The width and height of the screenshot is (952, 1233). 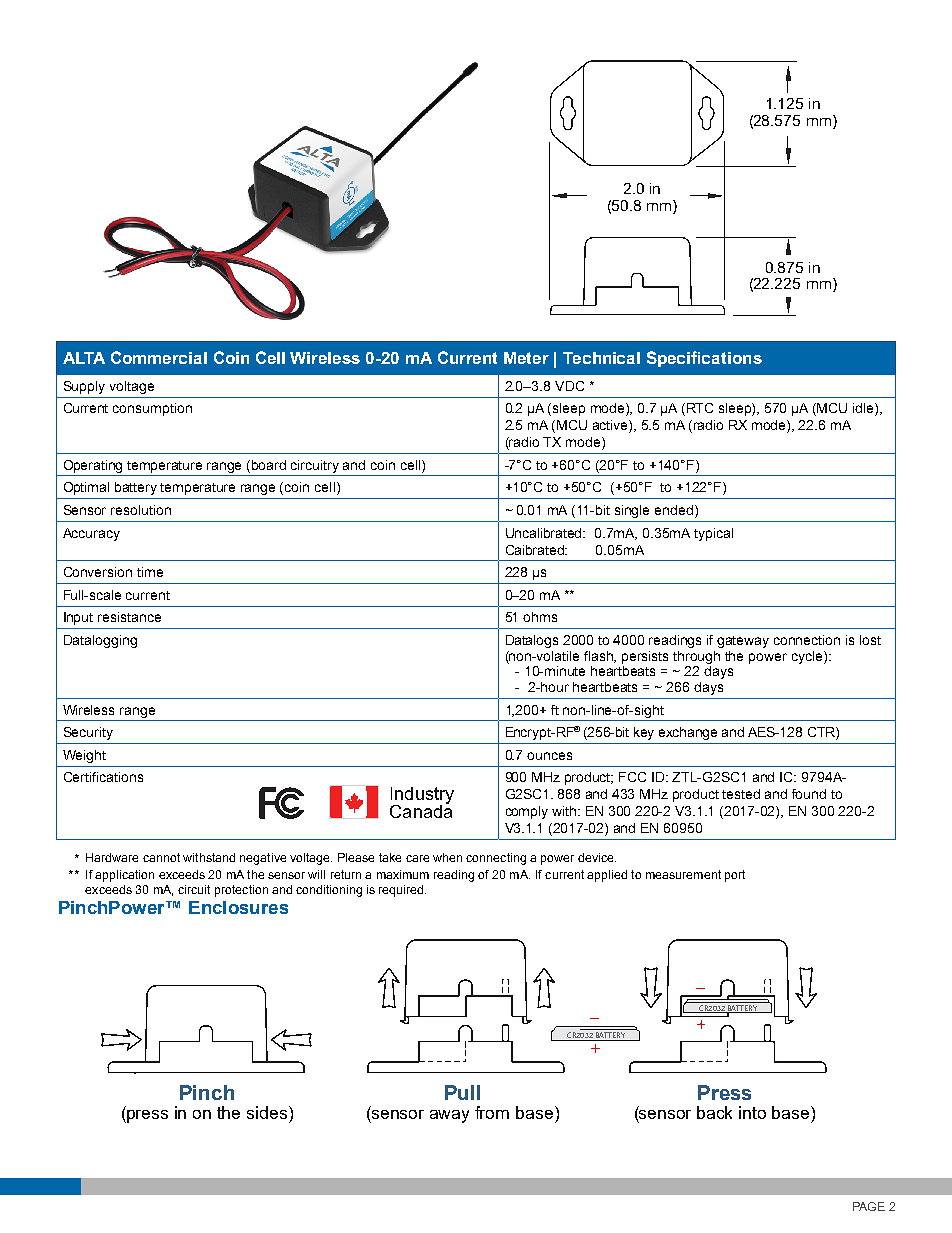 What do you see at coordinates (713, 534) in the screenshot?
I see `typical` at bounding box center [713, 534].
